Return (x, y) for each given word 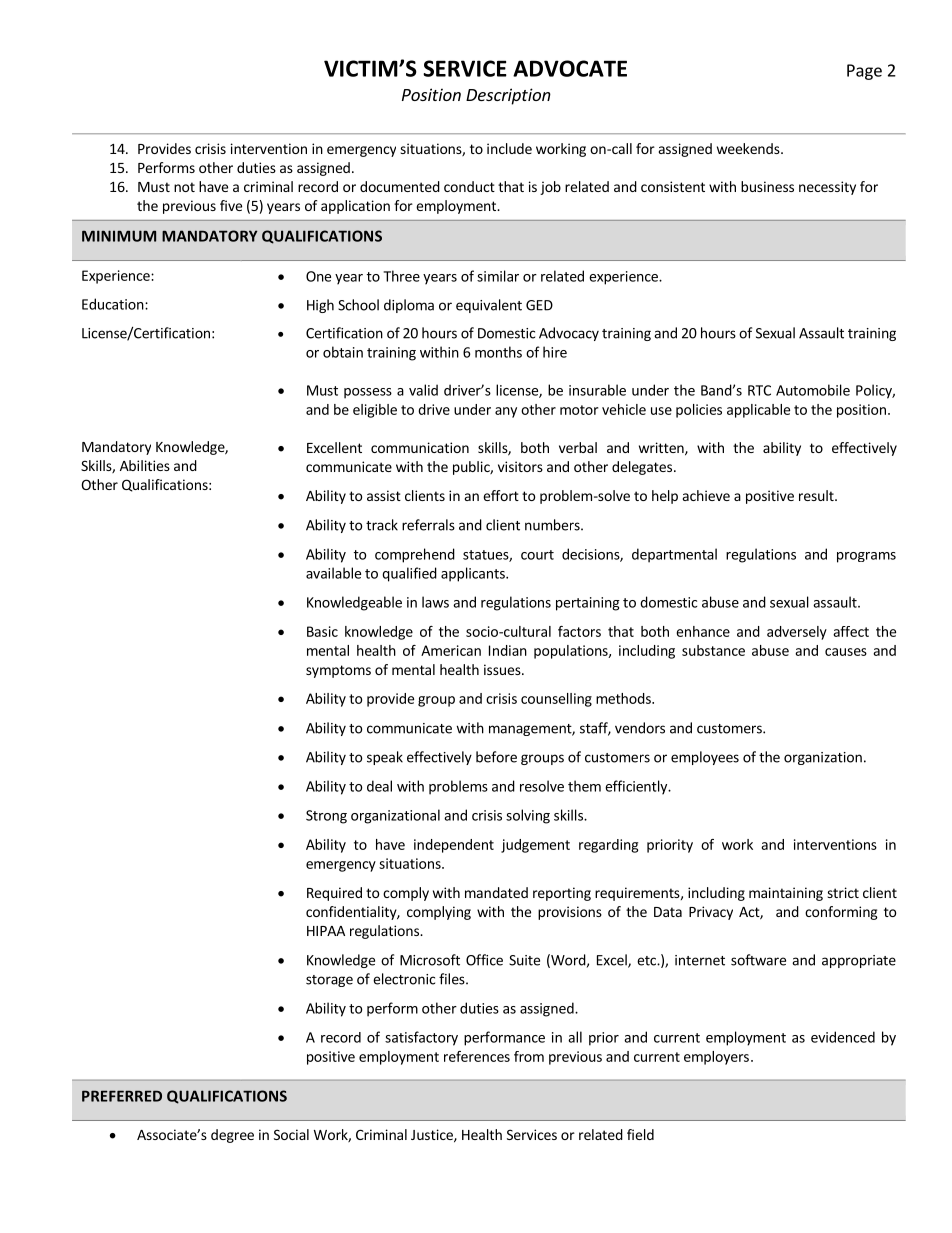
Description (508, 96)
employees (705, 758)
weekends (749, 148)
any (506, 412)
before (496, 757)
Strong (326, 817)
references (477, 1056)
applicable (758, 411)
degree (232, 1136)
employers (716, 1058)
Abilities (145, 465)
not (184, 187)
